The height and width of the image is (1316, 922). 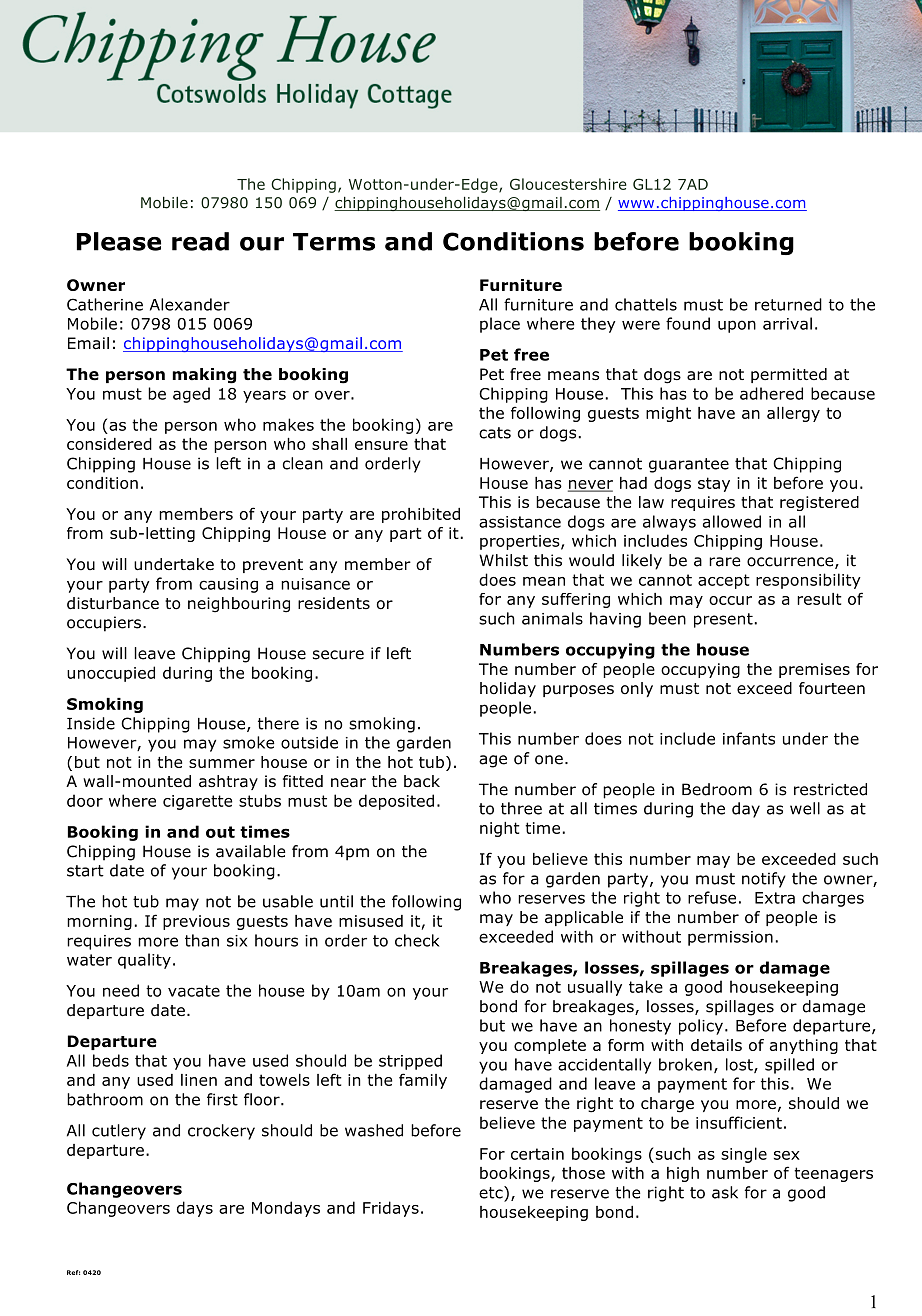 What do you see at coordinates (197, 802) in the image?
I see `cigarette` at bounding box center [197, 802].
